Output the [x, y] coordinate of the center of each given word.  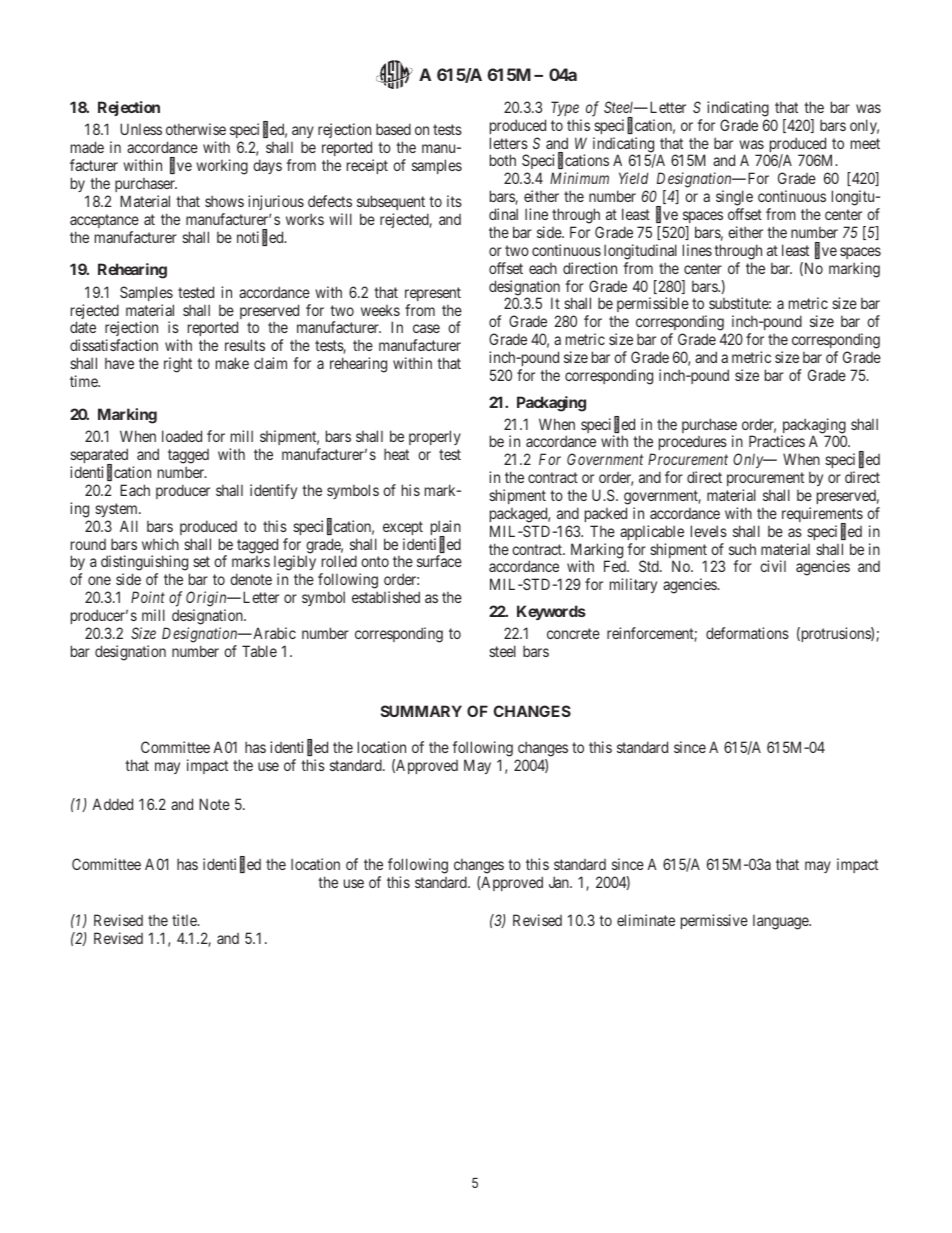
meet [865, 143]
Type [565, 108]
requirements [822, 516]
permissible [652, 306]
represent [433, 294]
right [178, 365]
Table [259, 651]
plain [446, 529]
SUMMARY [421, 711]
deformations [747, 633]
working [222, 167]
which [160, 544]
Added [112, 804]
